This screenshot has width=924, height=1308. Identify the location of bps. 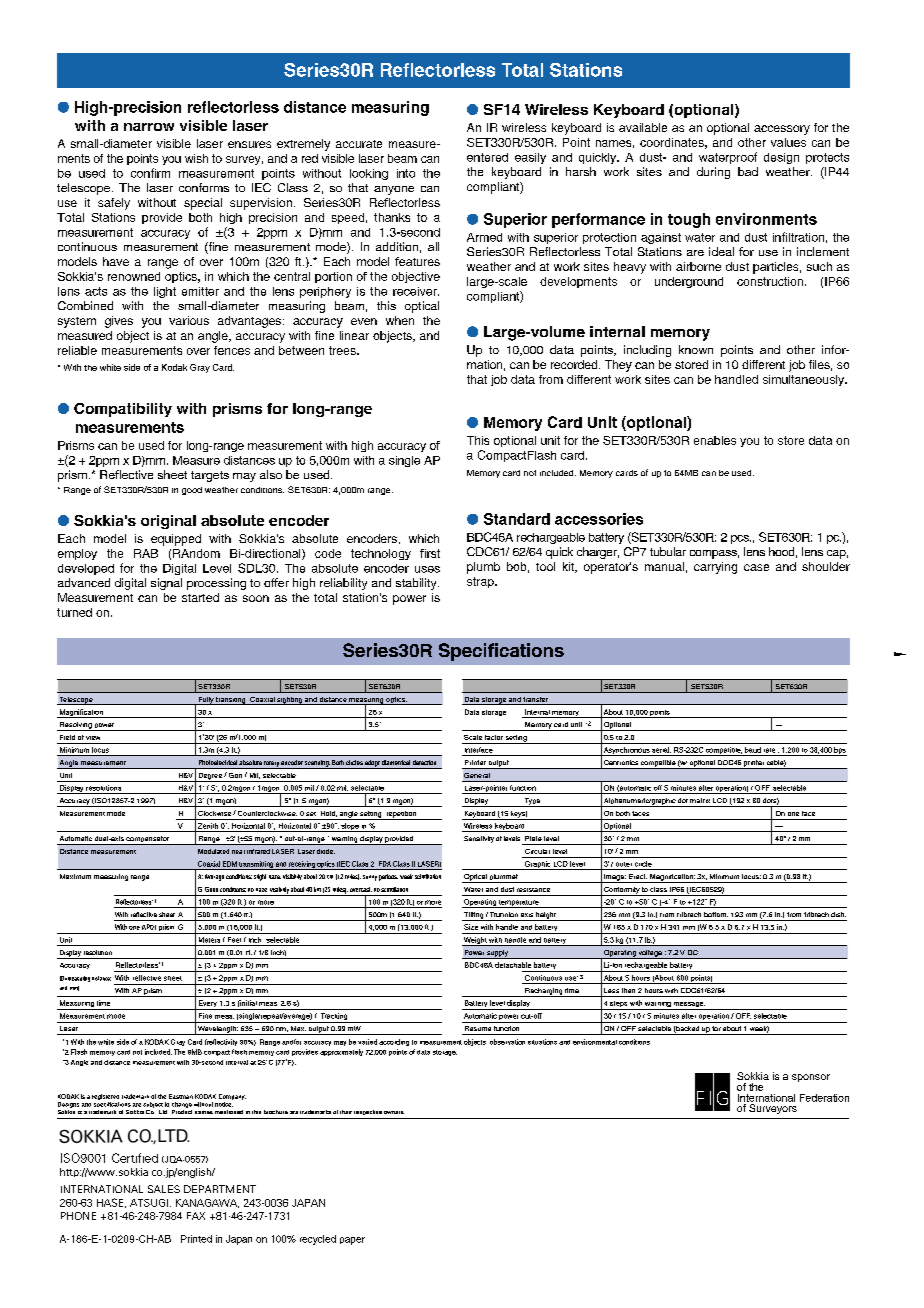
(840, 751).
